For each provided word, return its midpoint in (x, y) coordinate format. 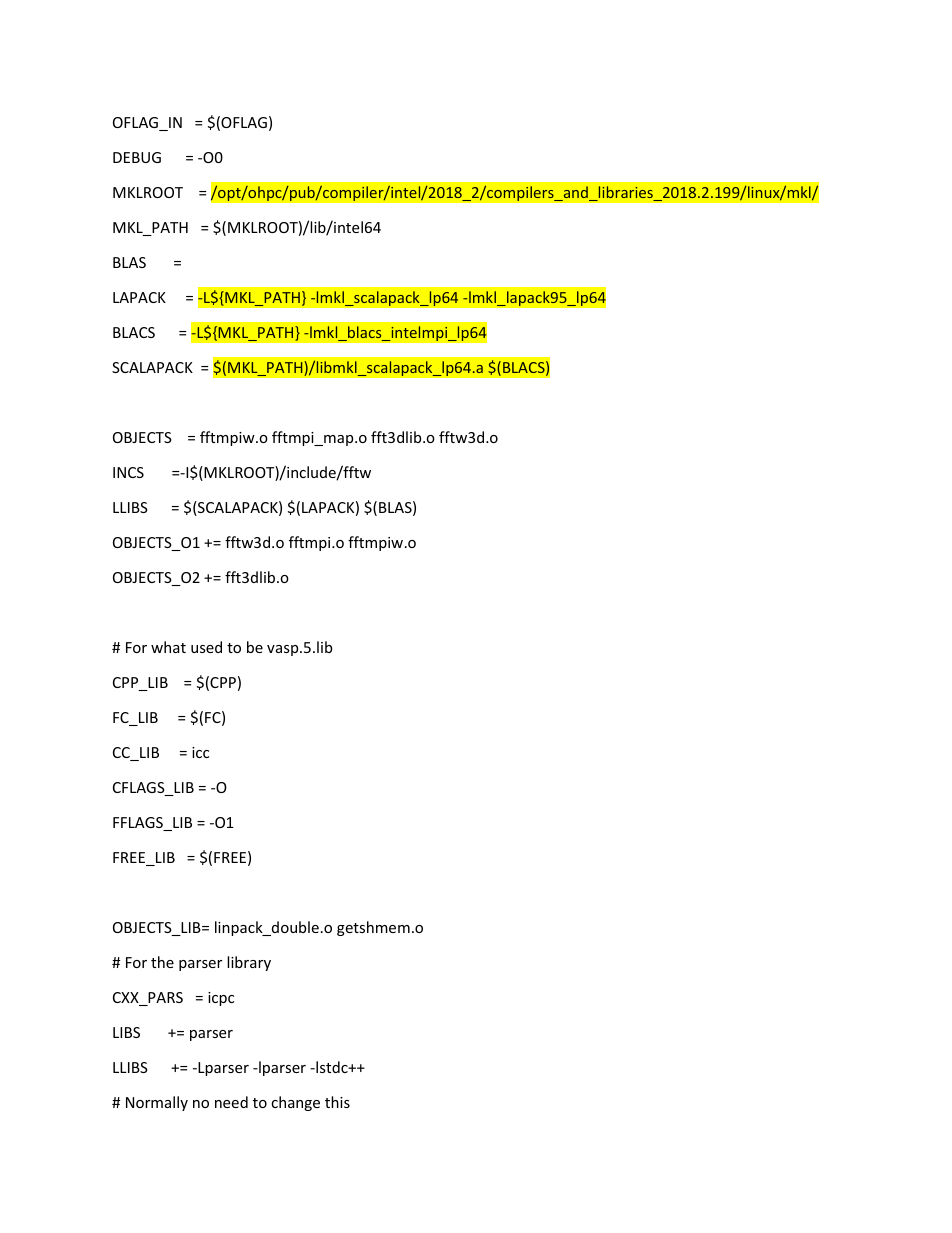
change (295, 1103)
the (162, 962)
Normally (157, 1103)
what (168, 647)
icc (200, 752)
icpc (221, 999)
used (206, 647)
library (249, 963)
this (337, 1102)
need (231, 1102)
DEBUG (137, 157)
